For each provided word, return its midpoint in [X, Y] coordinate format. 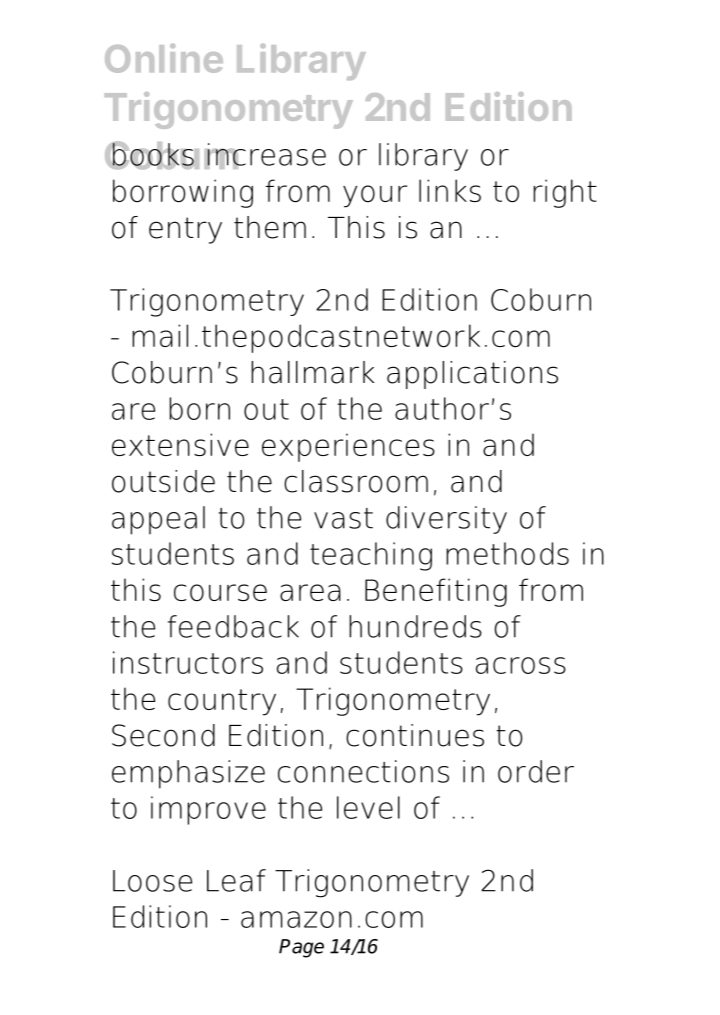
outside [163, 481]
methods [507, 553]
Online [164, 58]
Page [301, 948]
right [565, 193]
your [375, 196]
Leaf [236, 880]
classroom [356, 481]
